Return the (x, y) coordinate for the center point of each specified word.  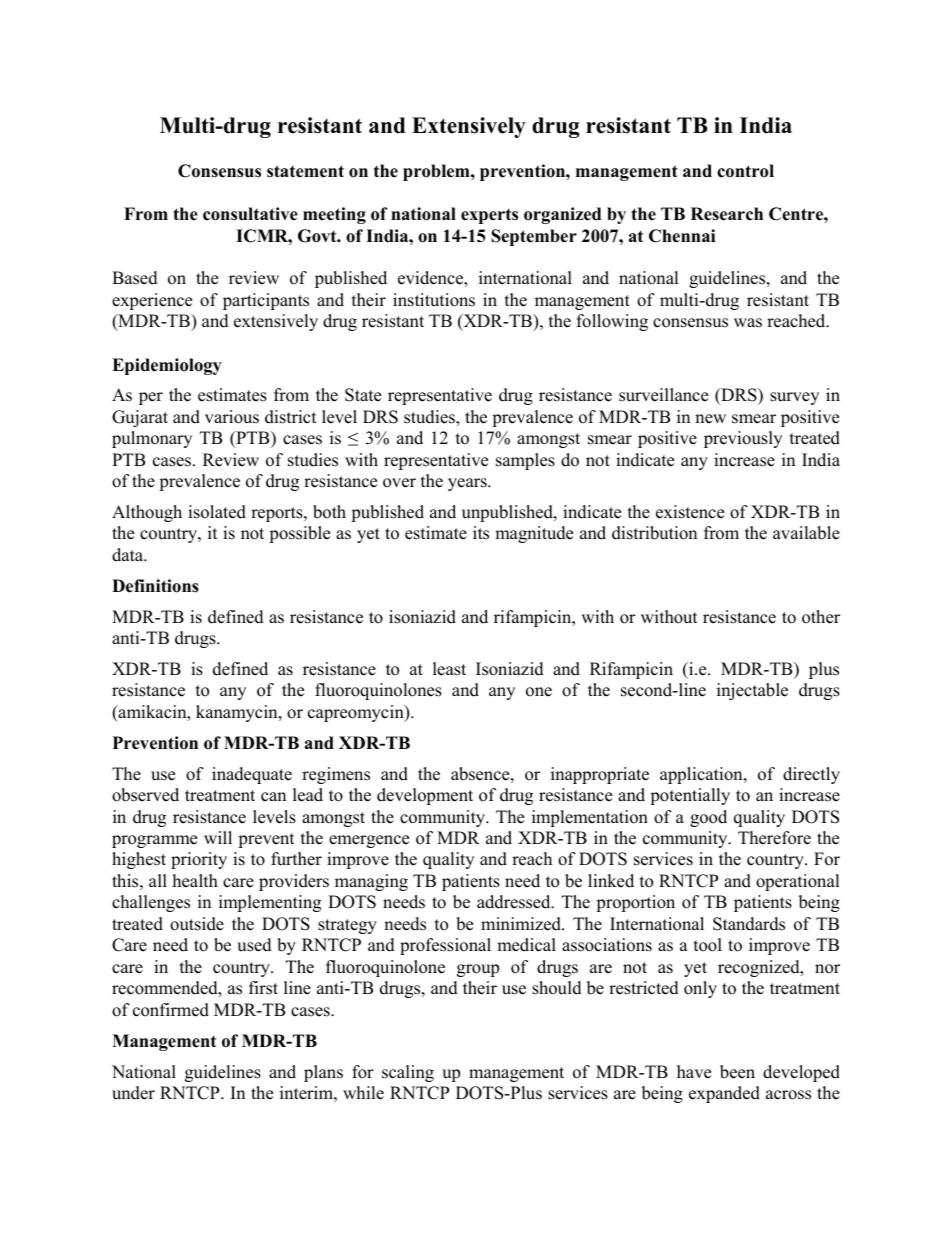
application (702, 775)
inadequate (252, 775)
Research (727, 214)
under (133, 1093)
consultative (250, 214)
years (468, 484)
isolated (217, 512)
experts (489, 216)
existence (690, 512)
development (425, 796)
